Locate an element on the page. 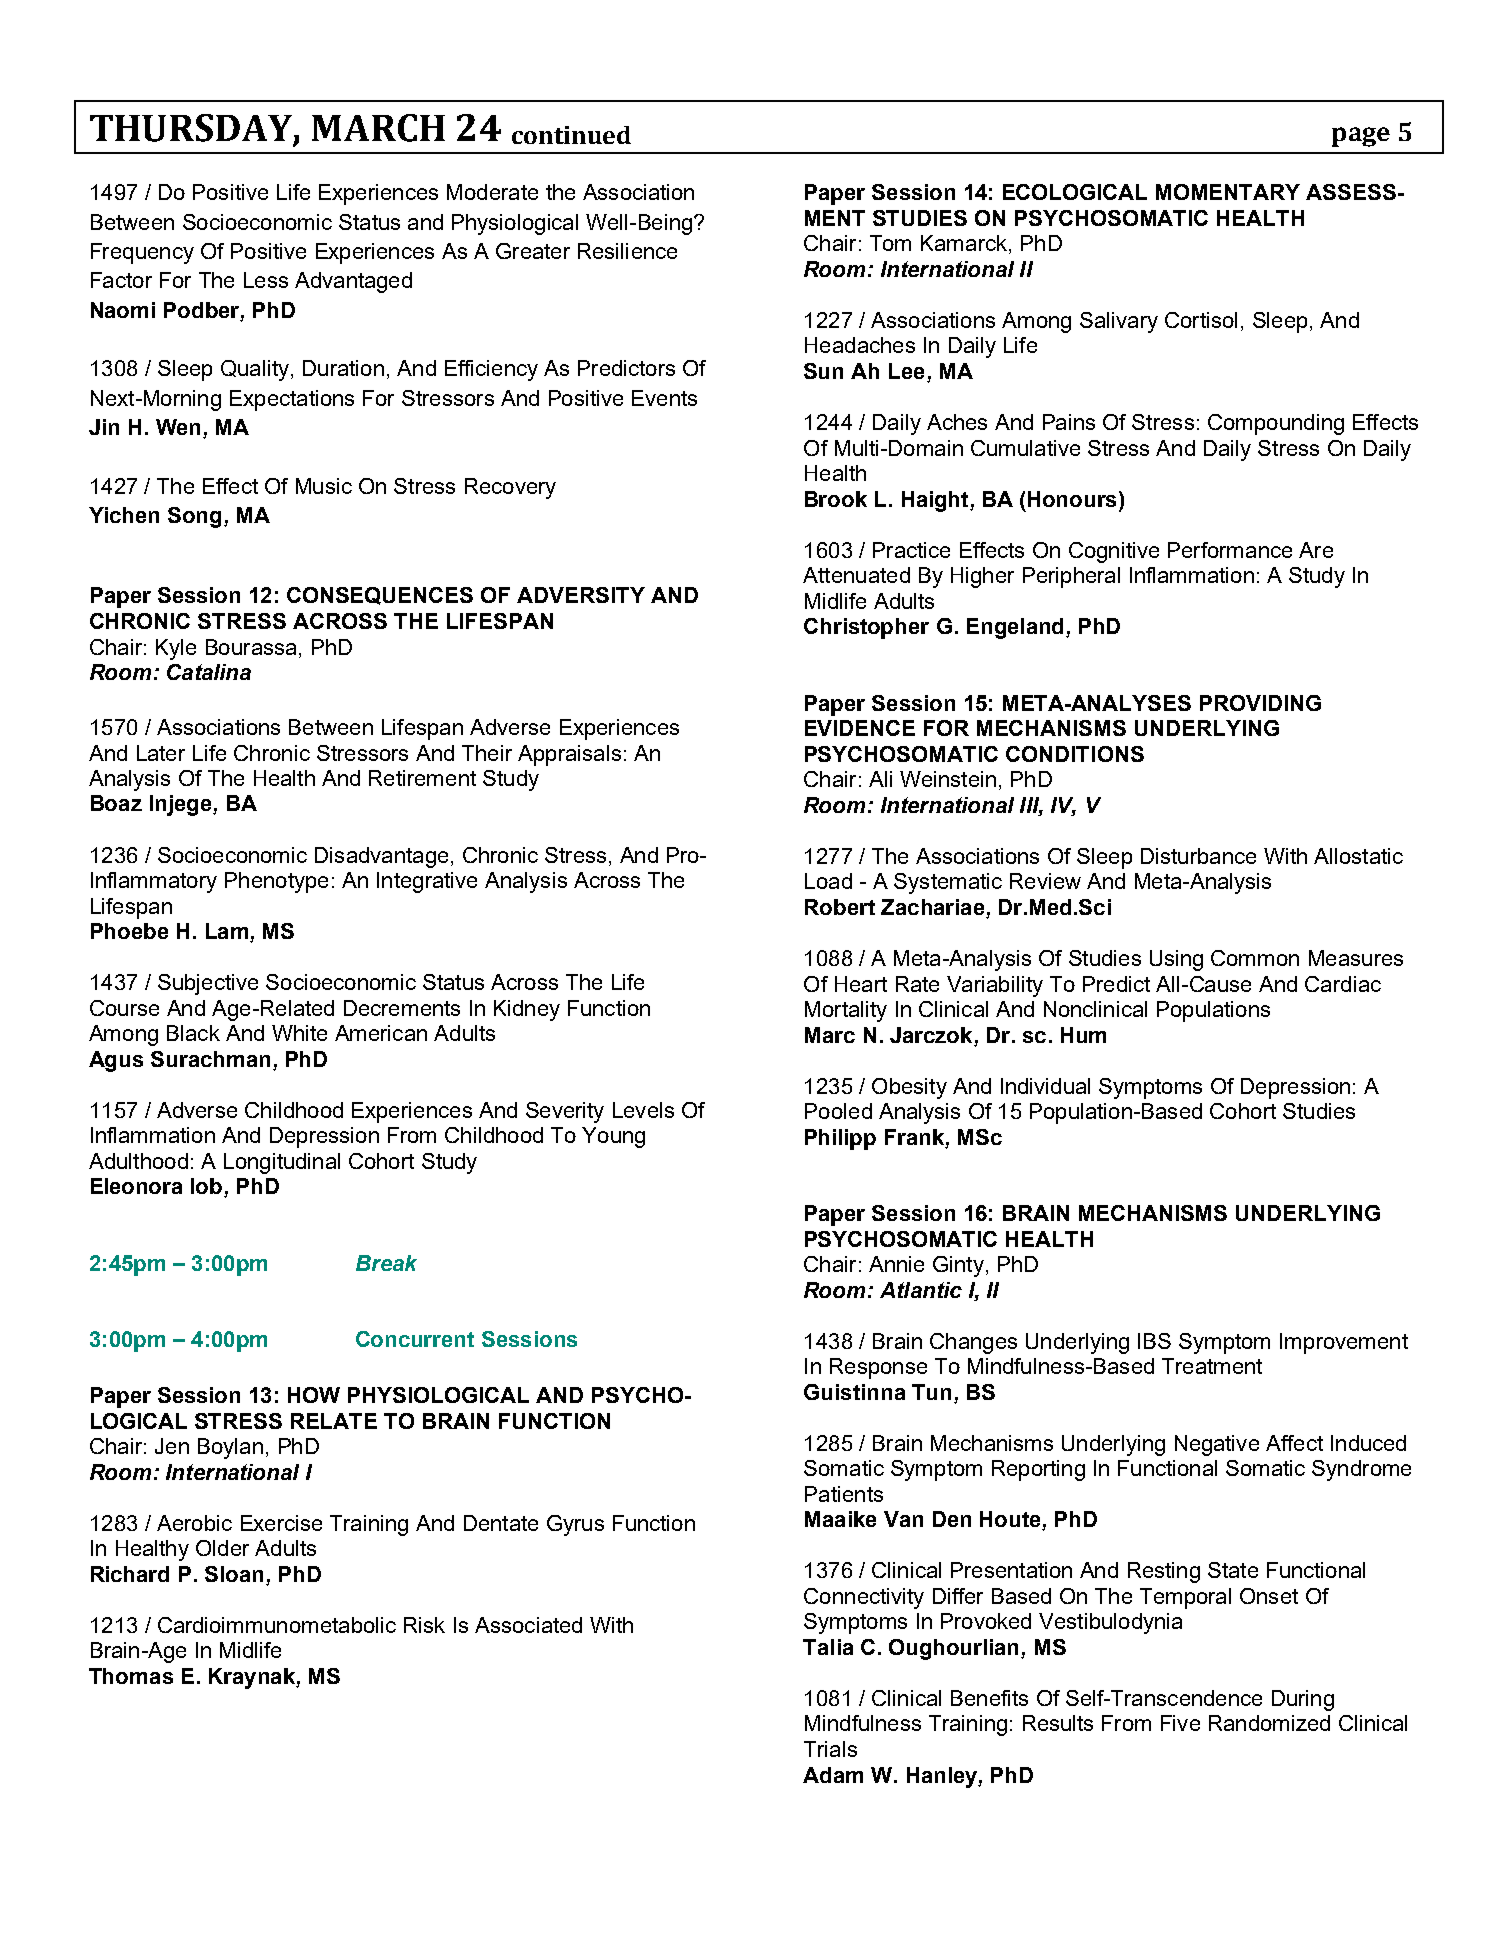 The width and height of the document is (1509, 1953). EVIDENCE is located at coordinates (860, 728).
